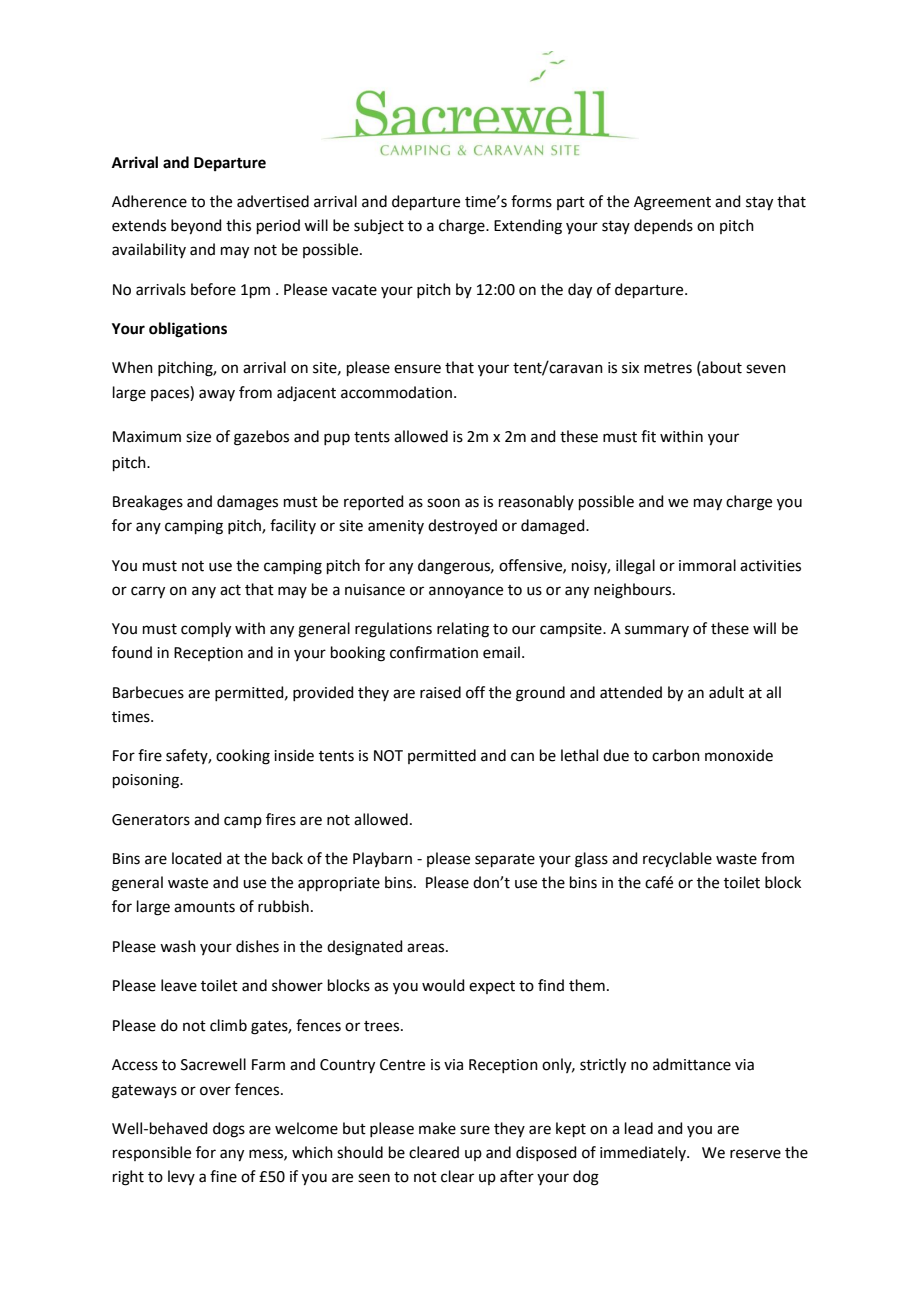  What do you see at coordinates (663, 226) in the image?
I see `depends` at bounding box center [663, 226].
